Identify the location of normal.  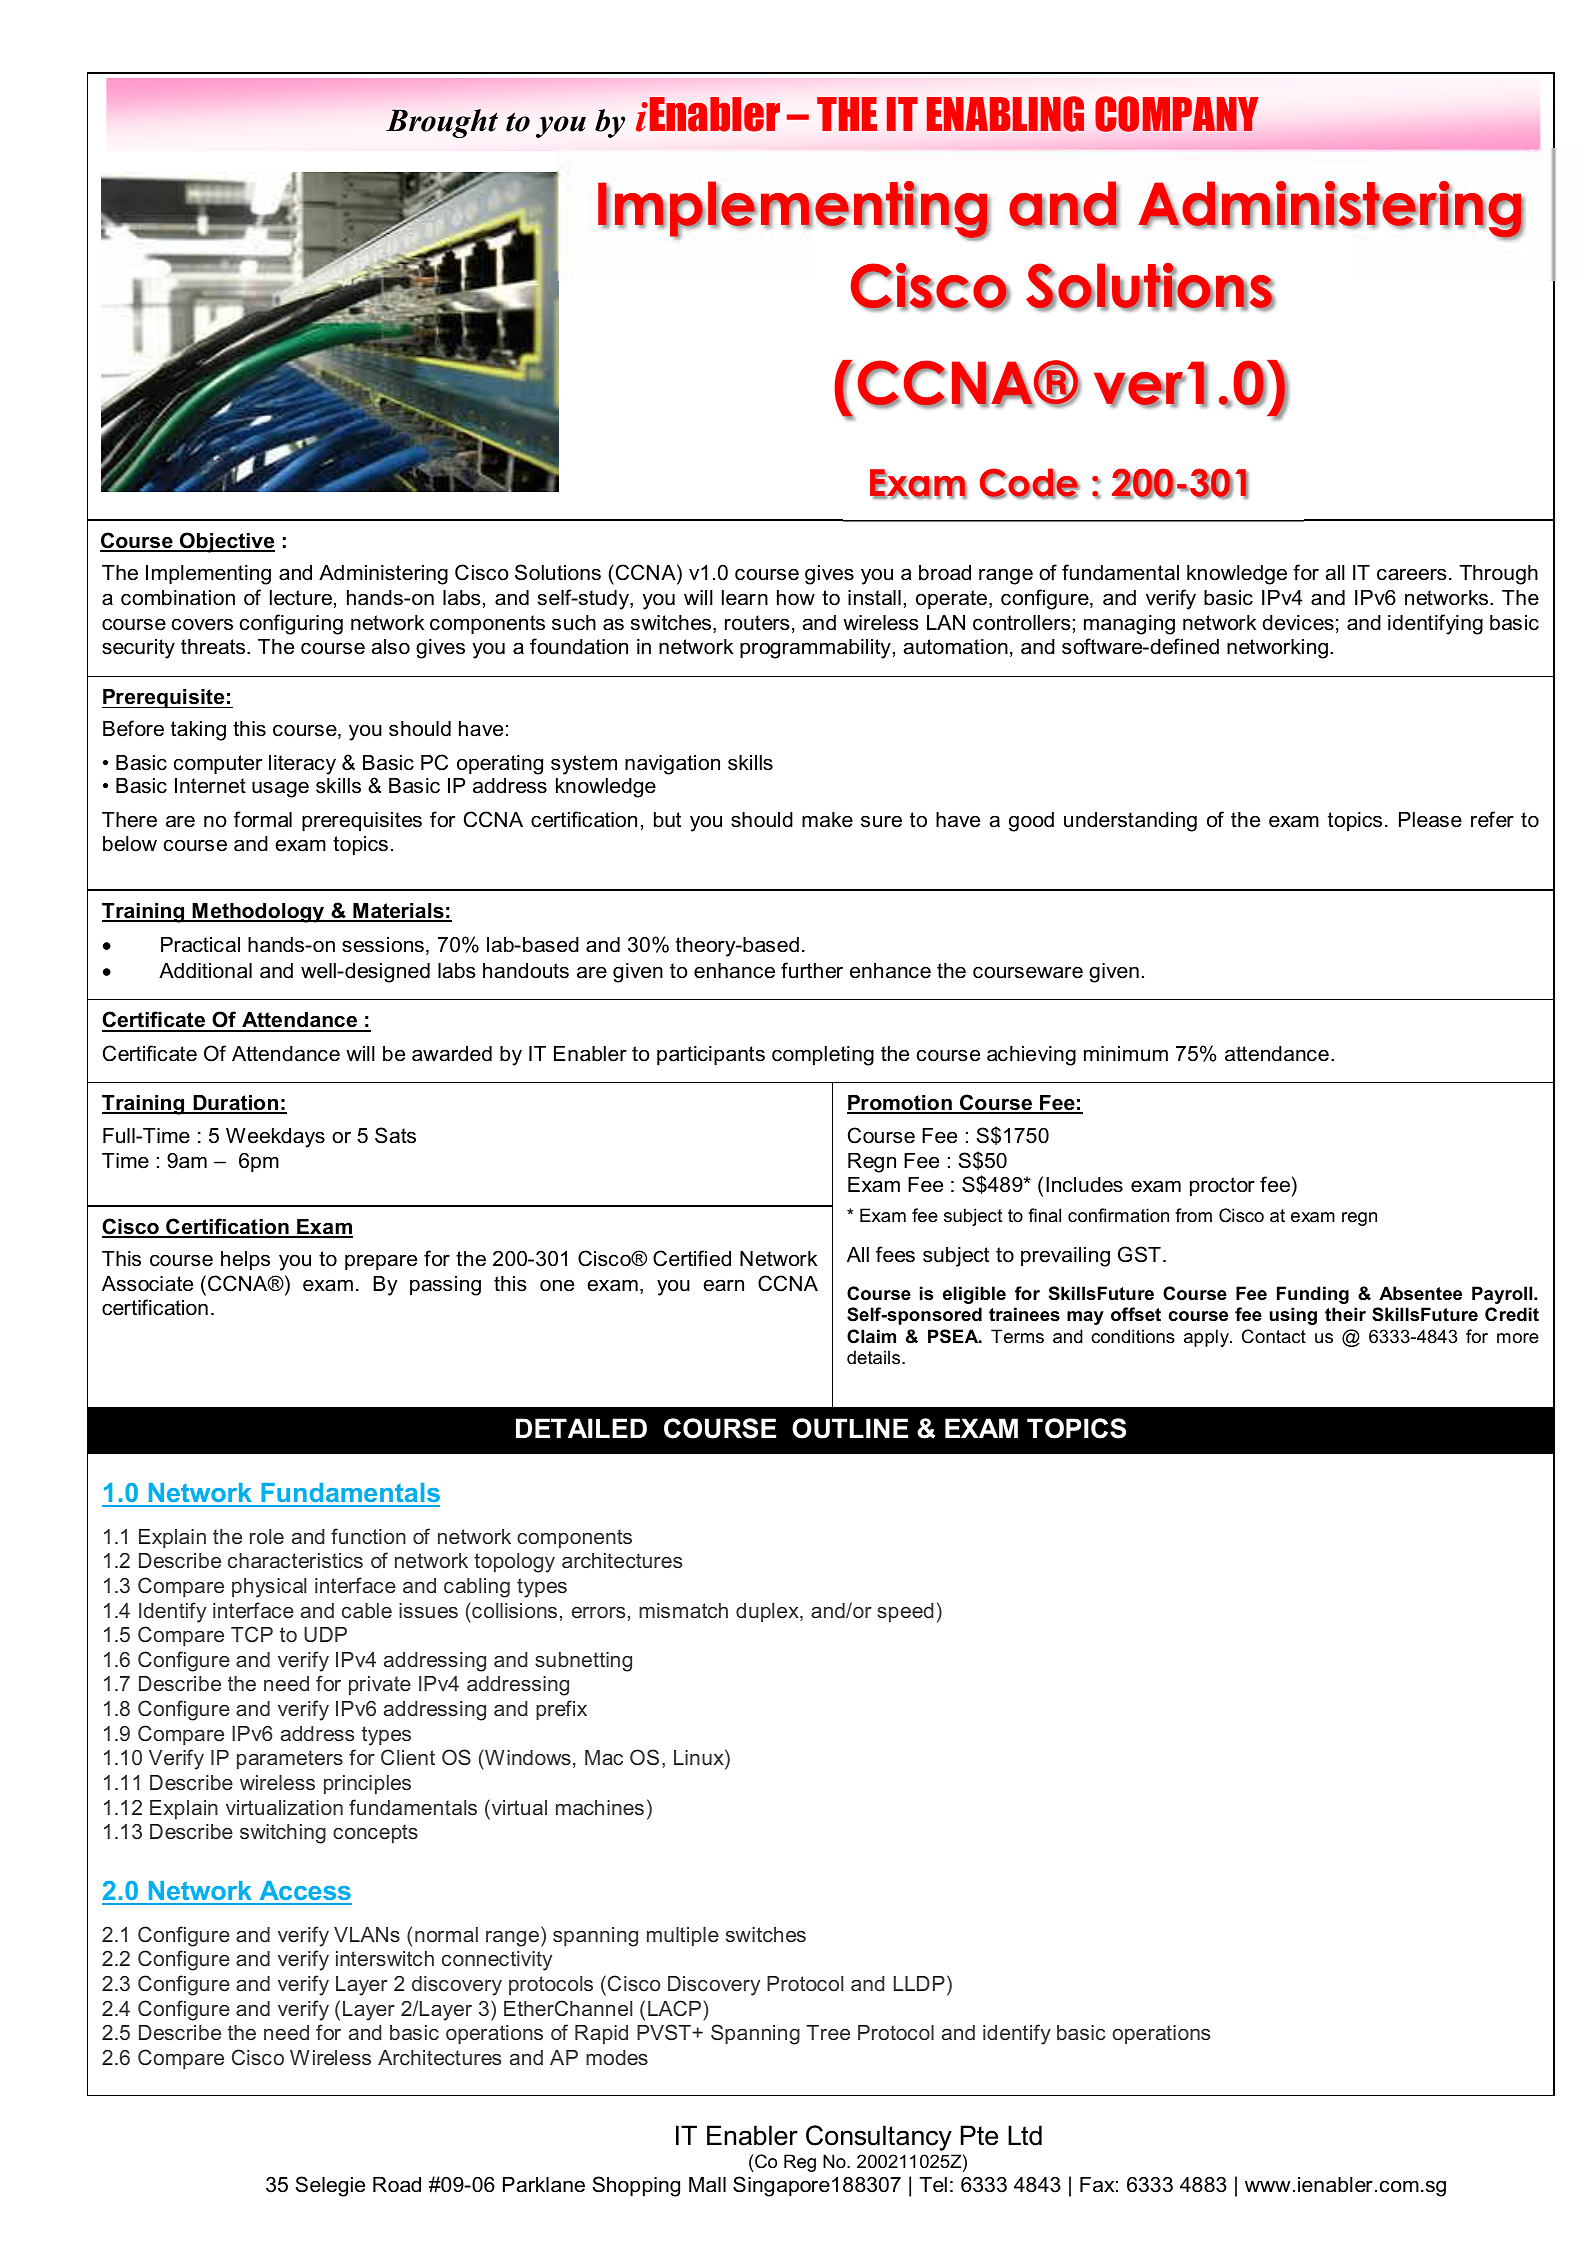
(446, 1934).
